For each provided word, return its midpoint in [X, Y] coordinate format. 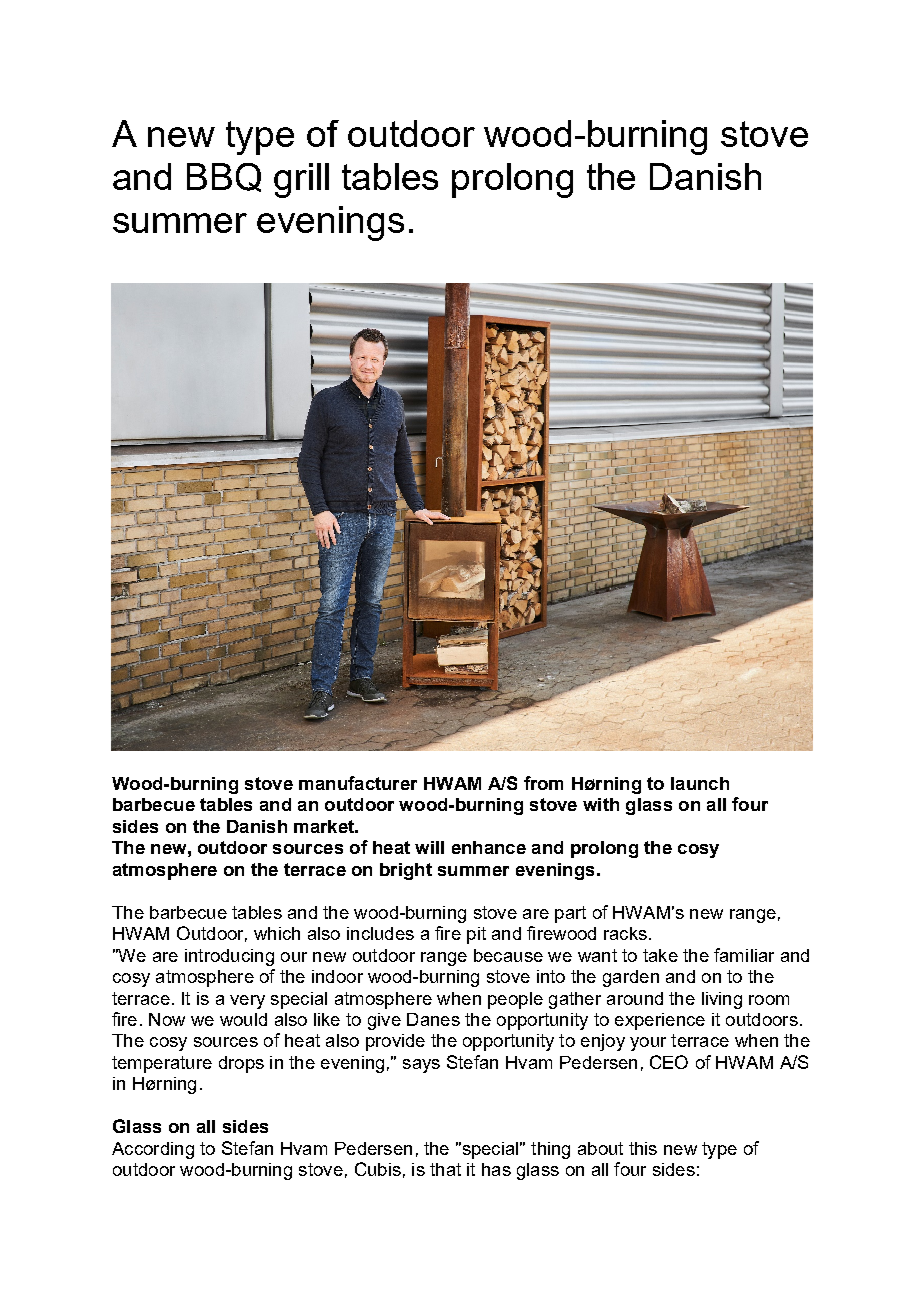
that [445, 1169]
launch [700, 783]
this [643, 1148]
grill [301, 180]
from [543, 783]
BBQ [224, 177]
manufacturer [358, 783]
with [601, 804]
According [153, 1150]
